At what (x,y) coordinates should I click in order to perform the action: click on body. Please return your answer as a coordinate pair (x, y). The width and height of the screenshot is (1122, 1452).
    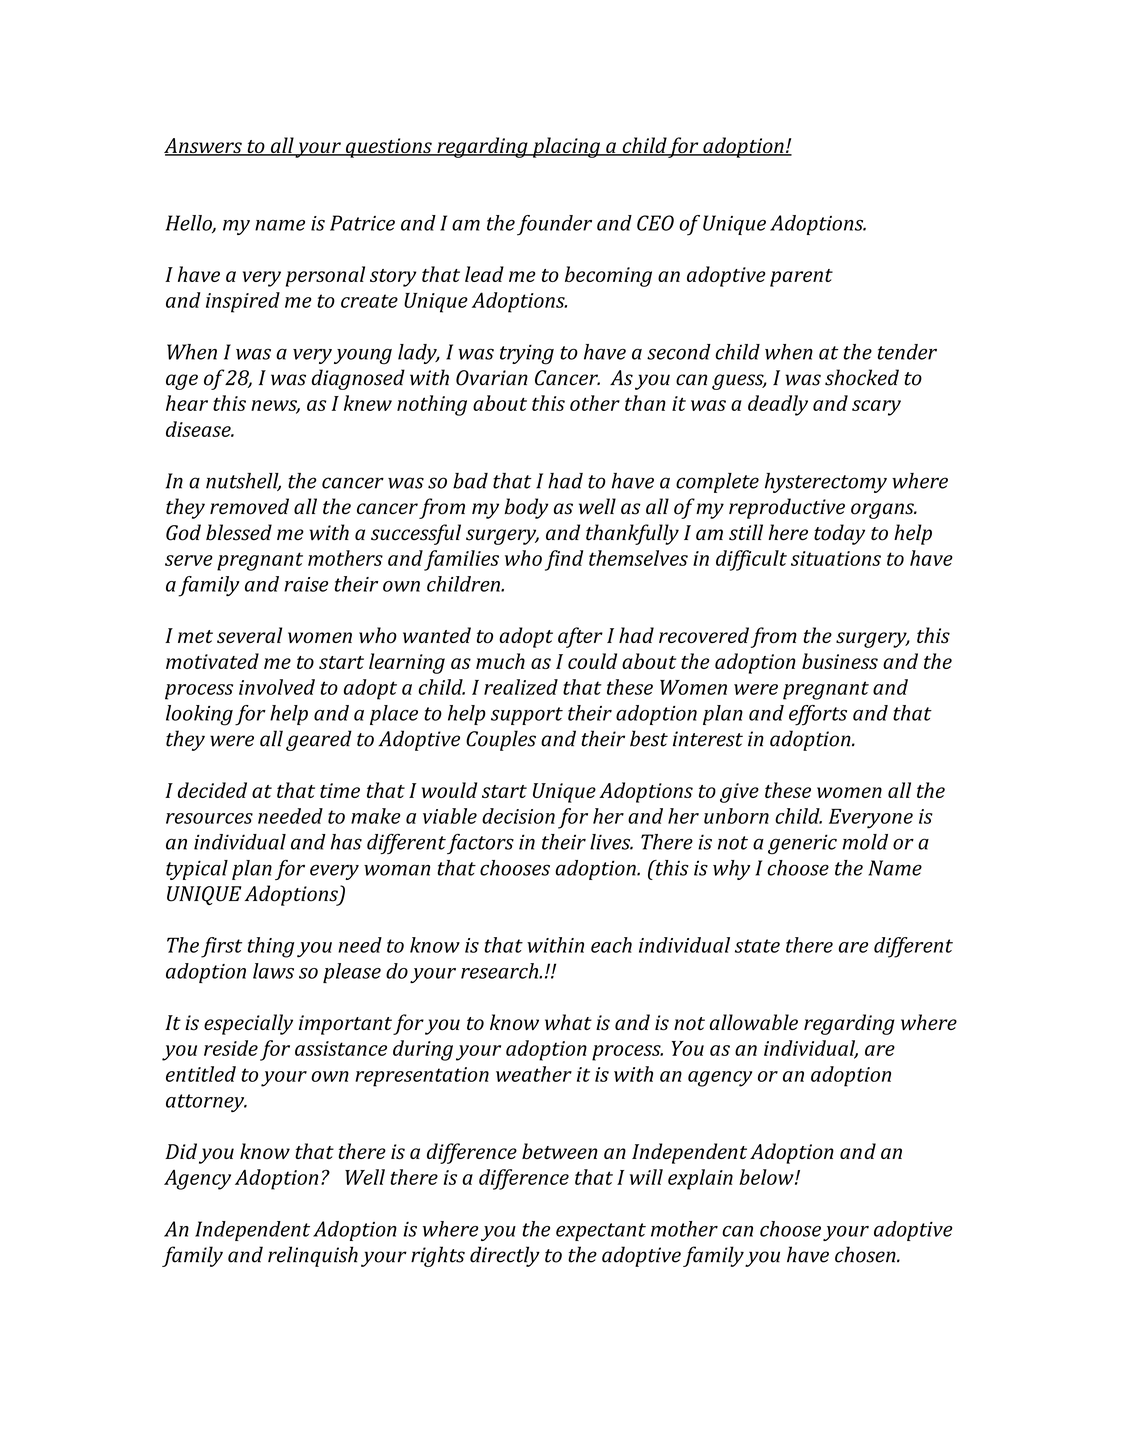
    Looking at the image, I should click on (526, 508).
